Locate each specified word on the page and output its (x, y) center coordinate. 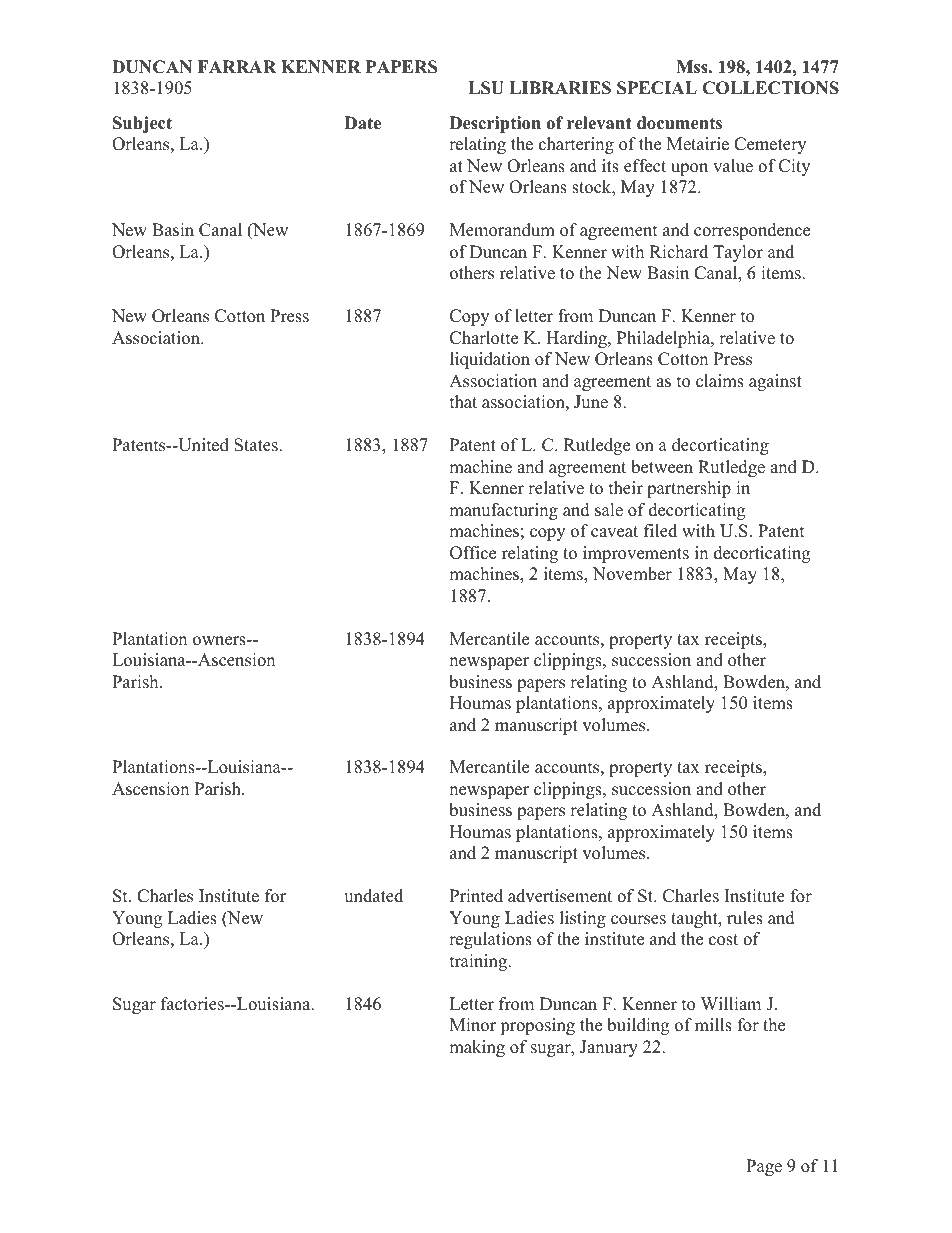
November (632, 574)
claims (720, 381)
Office (473, 553)
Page (764, 1167)
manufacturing (503, 511)
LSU (486, 88)
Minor (473, 1025)
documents (679, 123)
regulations (490, 940)
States (257, 445)
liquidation (490, 360)
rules (745, 918)
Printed (476, 896)
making (477, 1048)
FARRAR (237, 66)
